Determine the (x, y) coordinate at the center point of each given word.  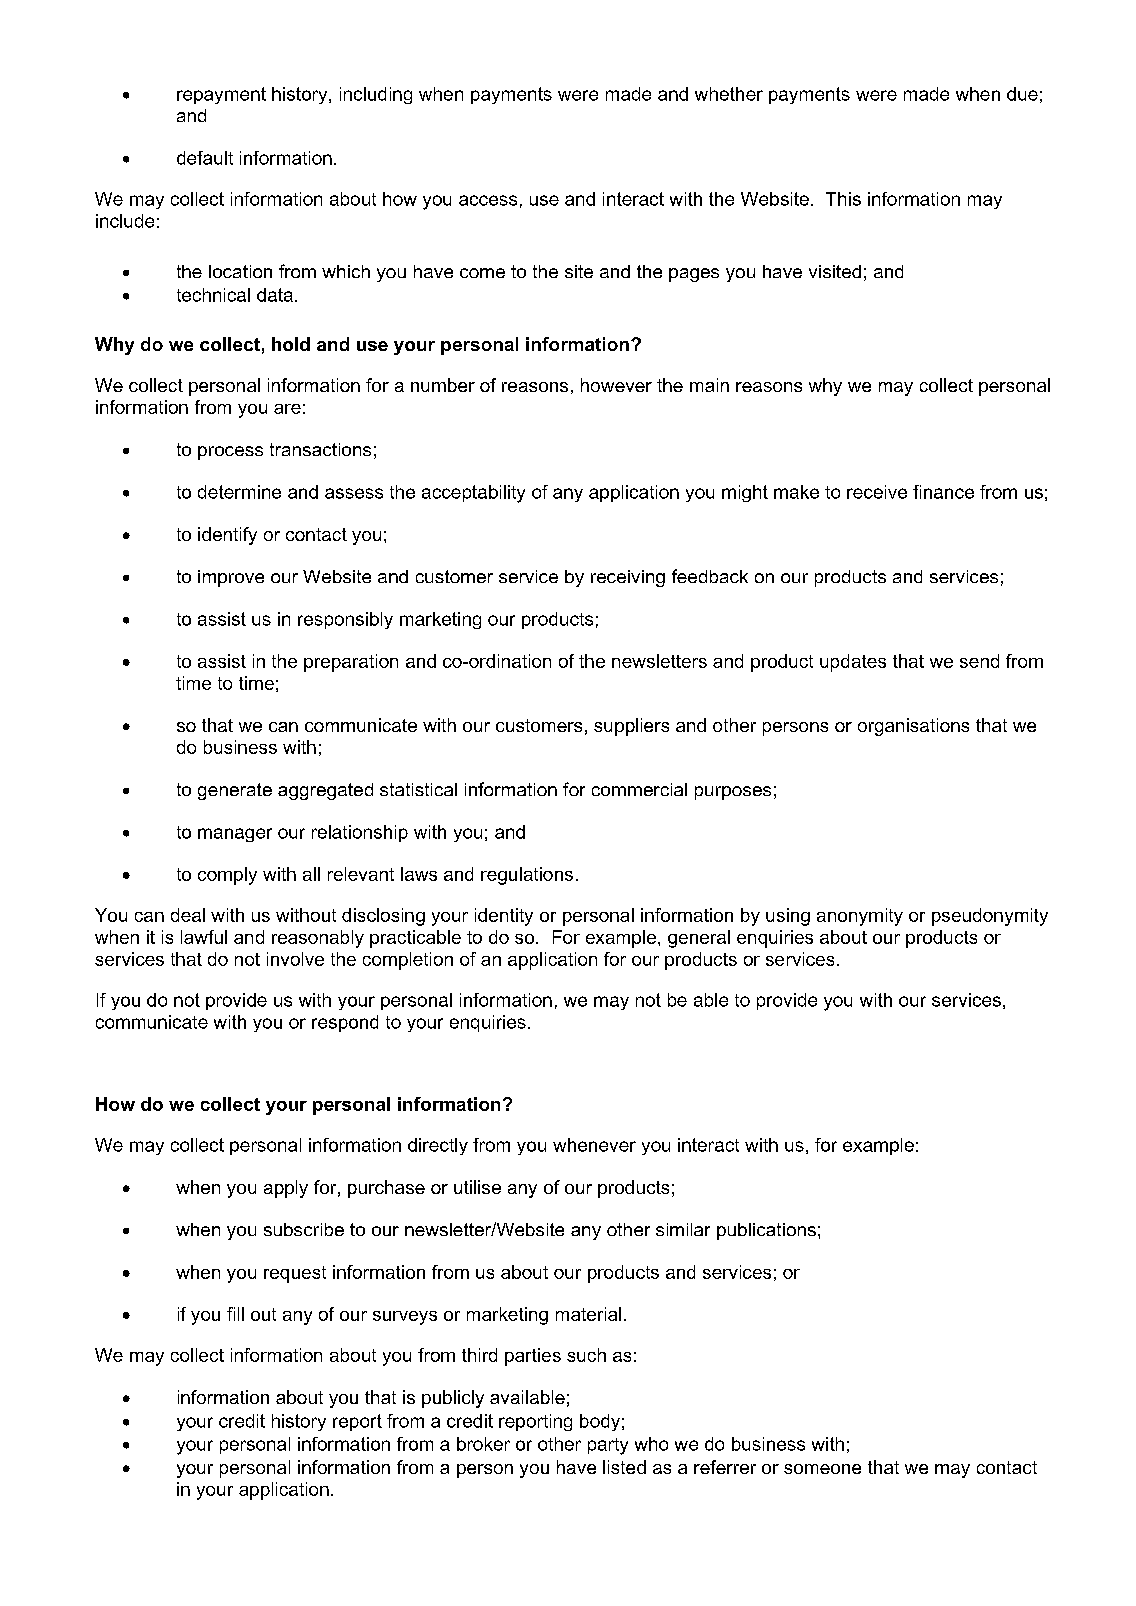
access (488, 200)
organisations (913, 727)
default (205, 158)
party (608, 1446)
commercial (639, 789)
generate (235, 791)
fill (235, 1314)
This (843, 199)
